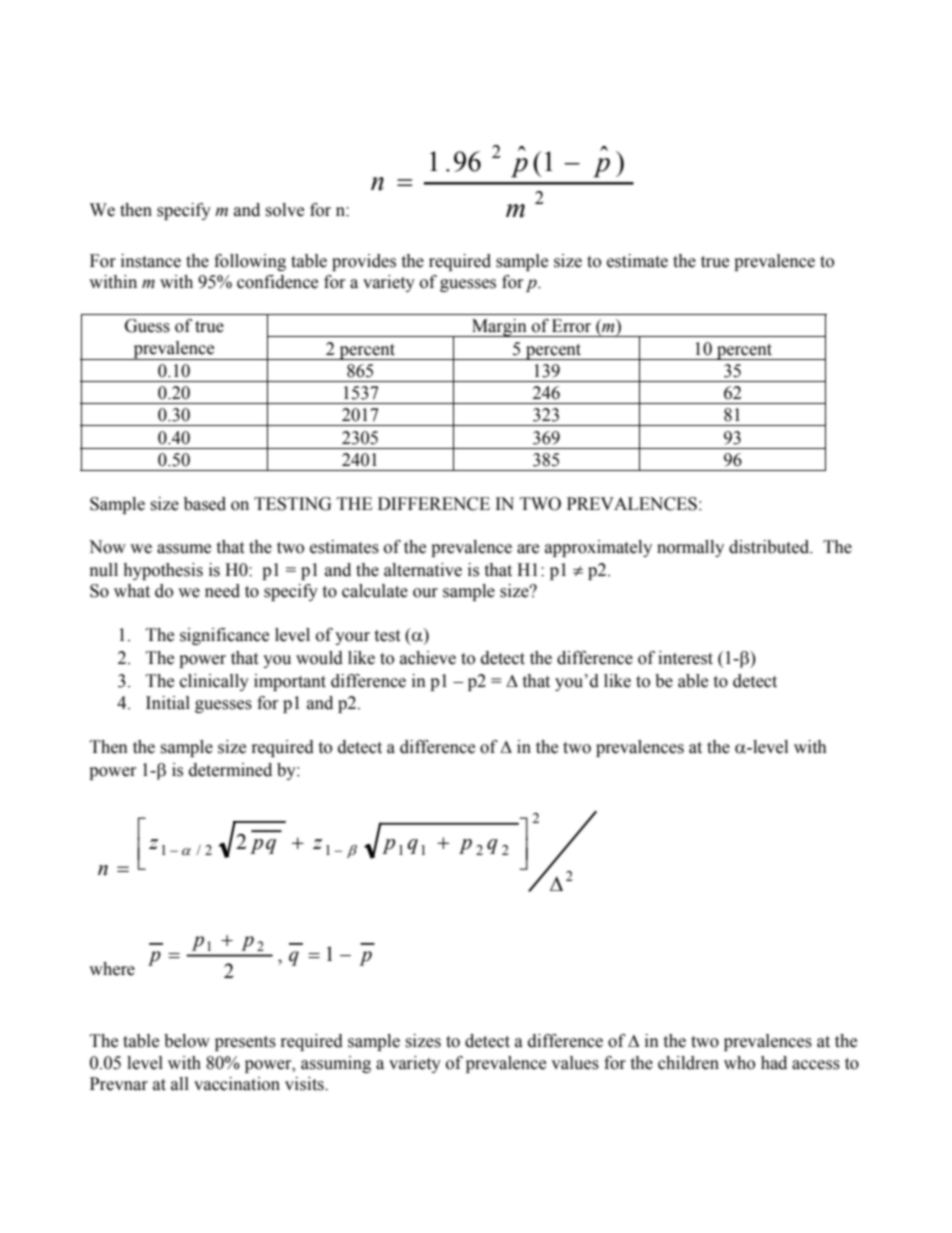 This image has height=1233, width=952. What do you see at coordinates (364, 262) in the image?
I see `provides` at bounding box center [364, 262].
